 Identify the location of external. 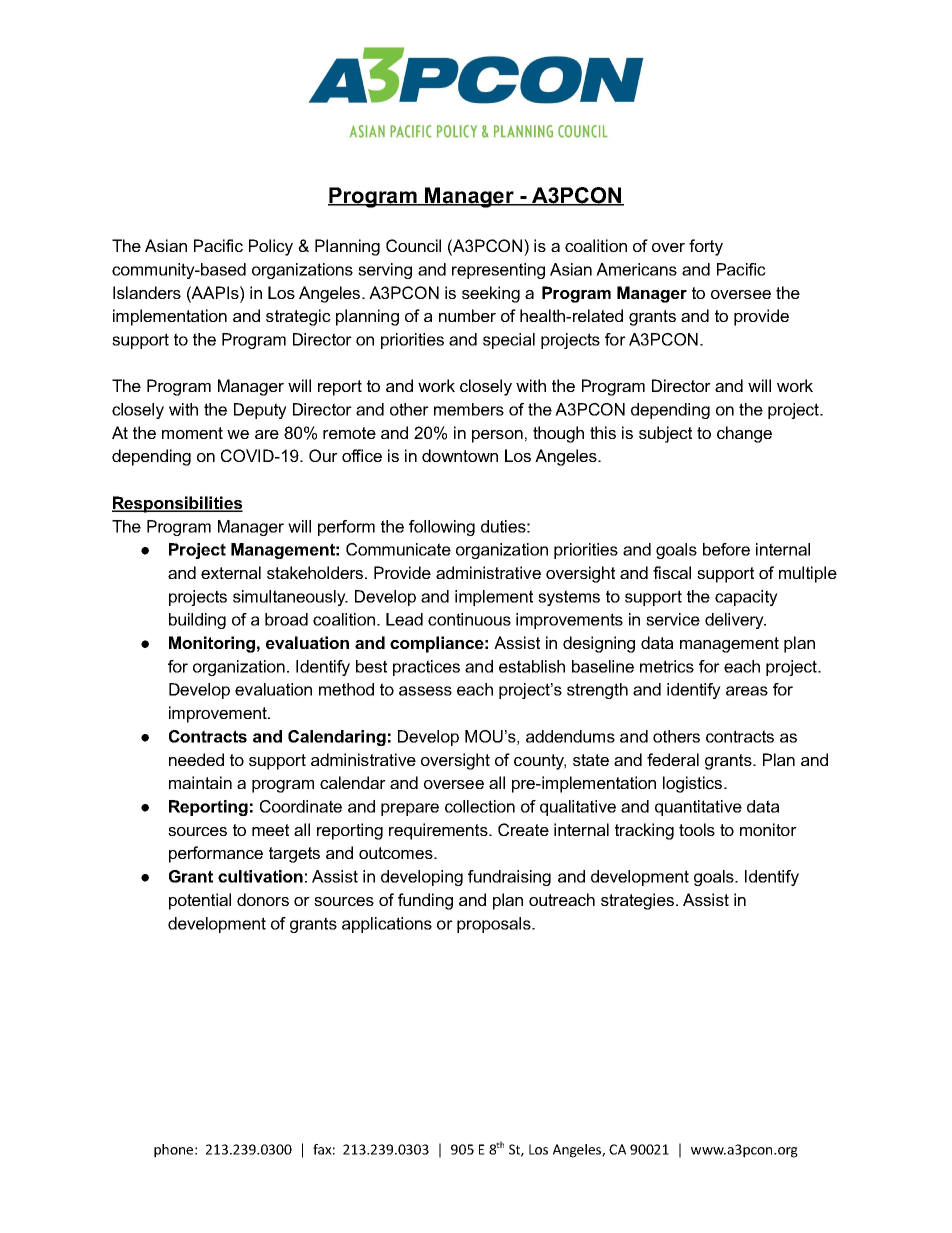
(231, 572).
